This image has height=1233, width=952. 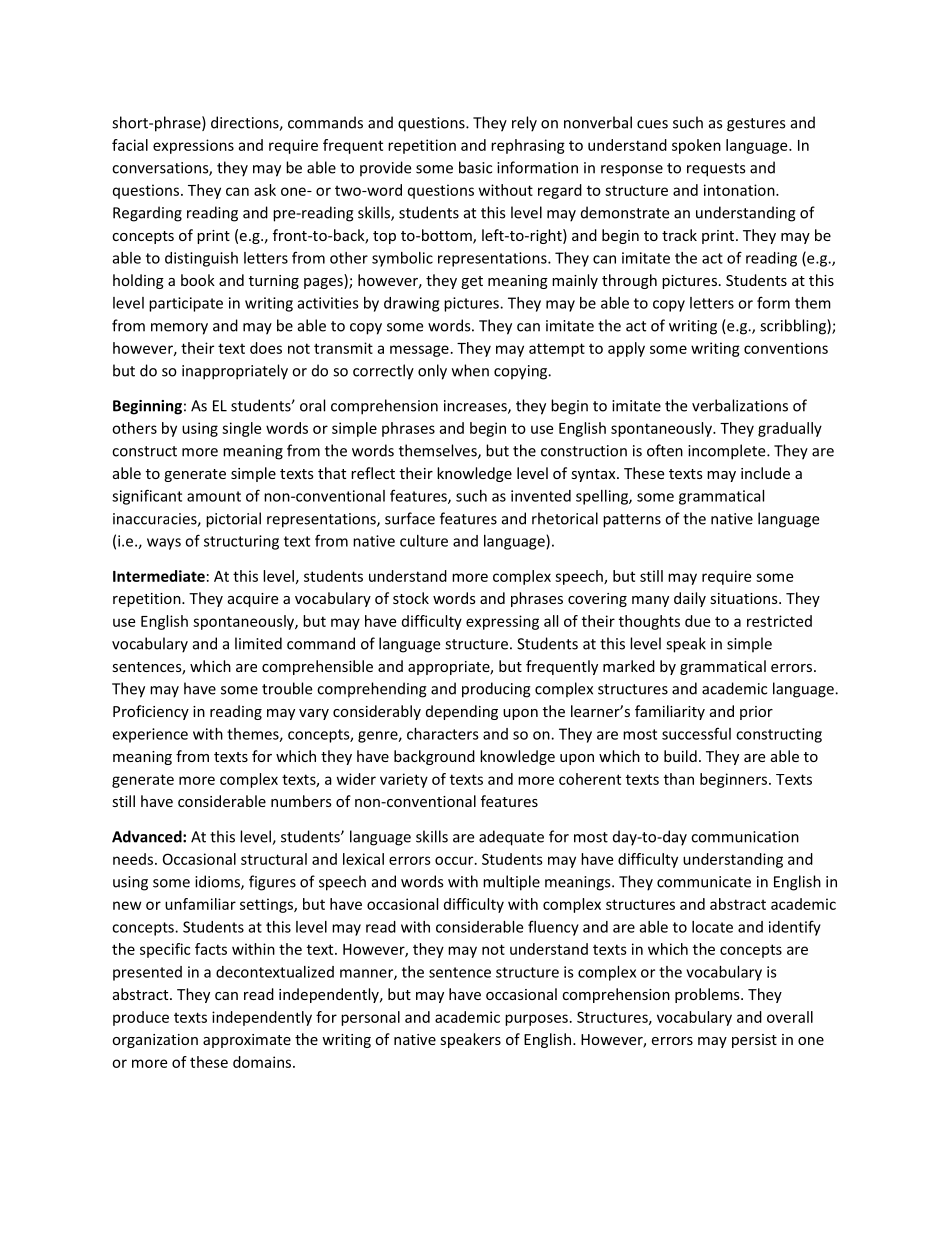 I want to click on when, so click(x=470, y=370).
